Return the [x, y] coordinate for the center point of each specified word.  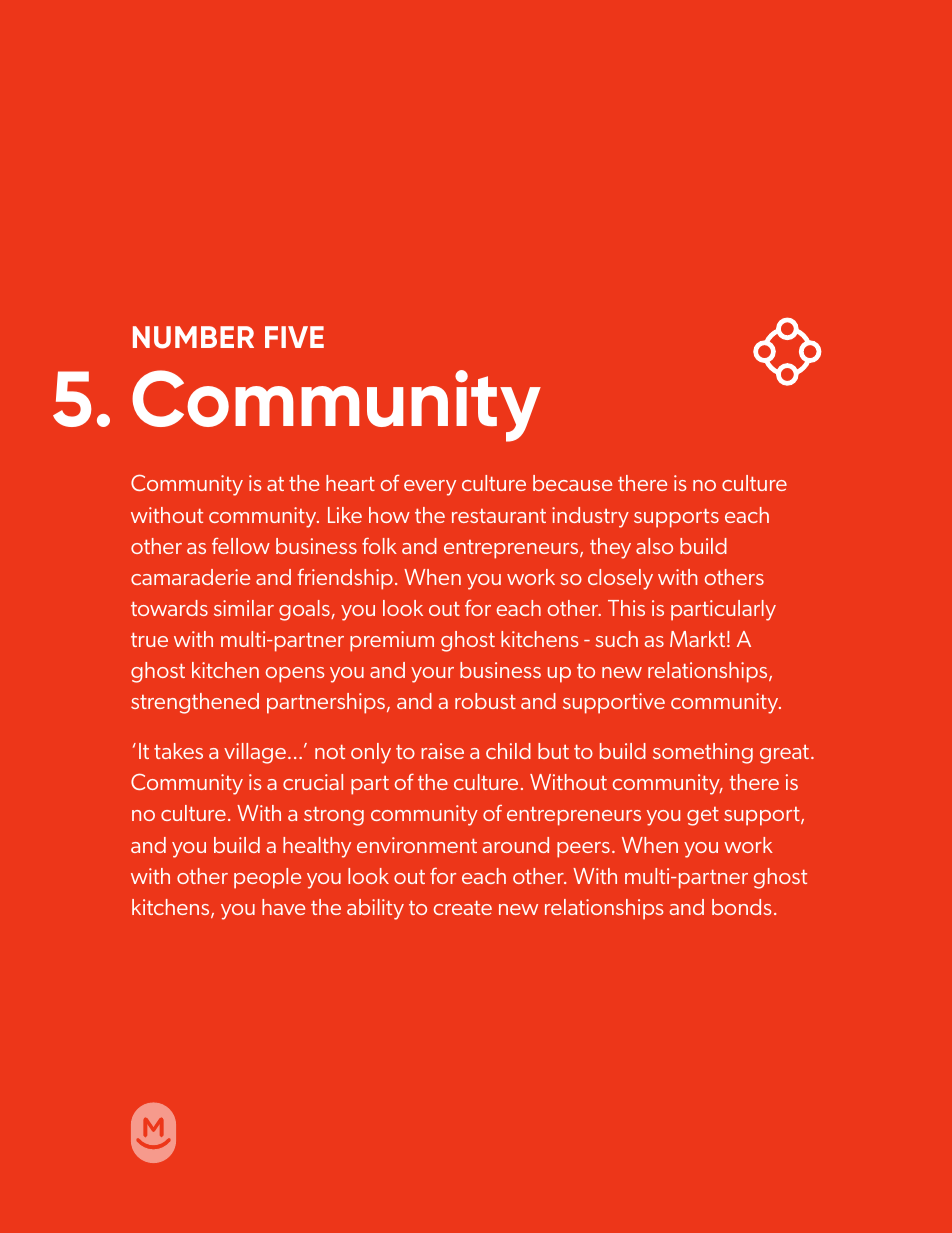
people [267, 878]
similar [244, 608]
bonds [741, 907]
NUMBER [193, 337]
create [462, 908]
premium [392, 641]
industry [590, 517]
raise [442, 751]
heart [350, 483]
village [255, 753]
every [430, 488]
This [626, 608]
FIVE [294, 337]
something [703, 753]
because [572, 483]
